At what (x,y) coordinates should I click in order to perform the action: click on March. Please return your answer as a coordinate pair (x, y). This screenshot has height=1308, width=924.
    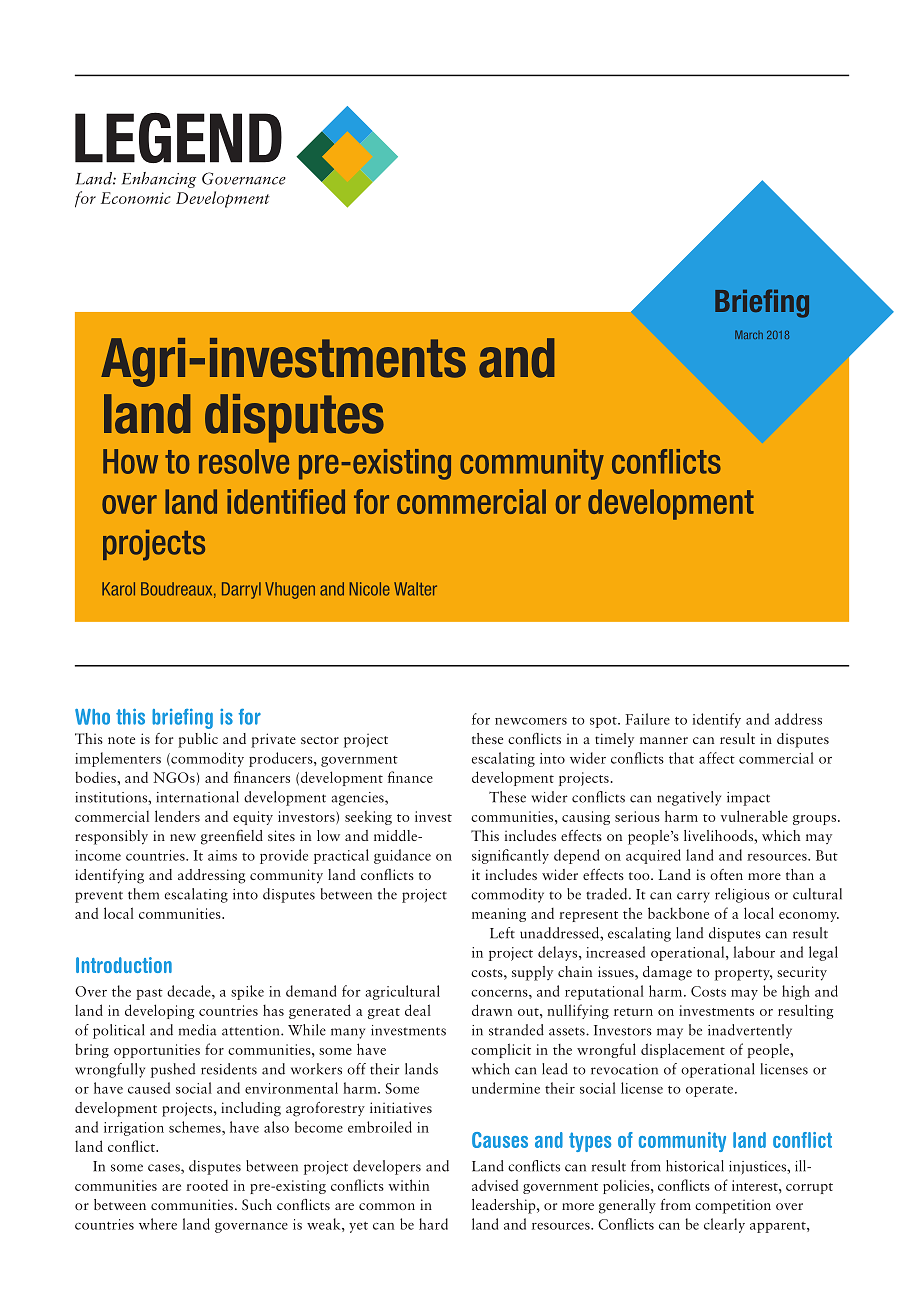
    Looking at the image, I should click on (749, 334).
